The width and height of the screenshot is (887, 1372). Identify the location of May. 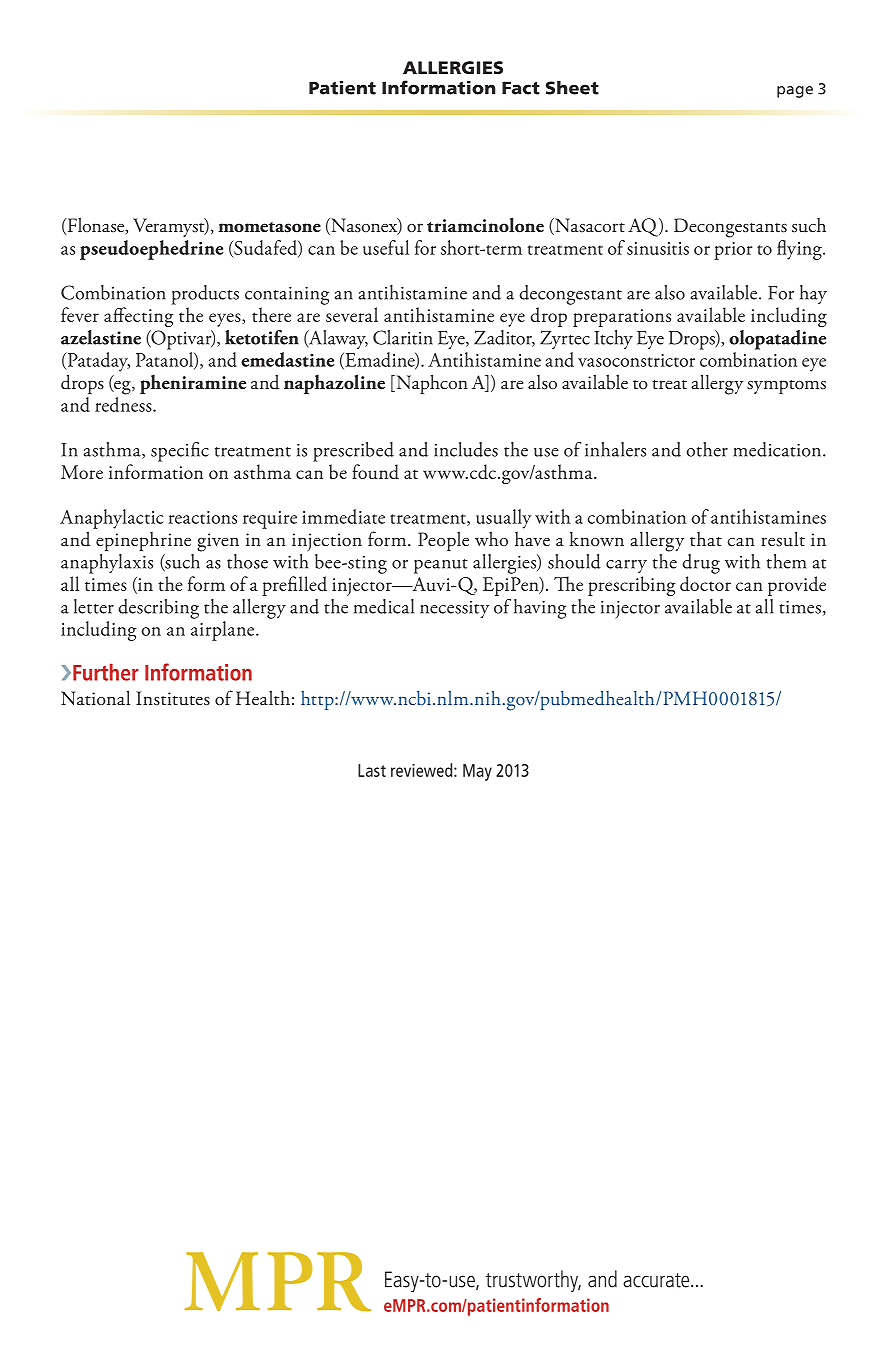
(477, 772).
